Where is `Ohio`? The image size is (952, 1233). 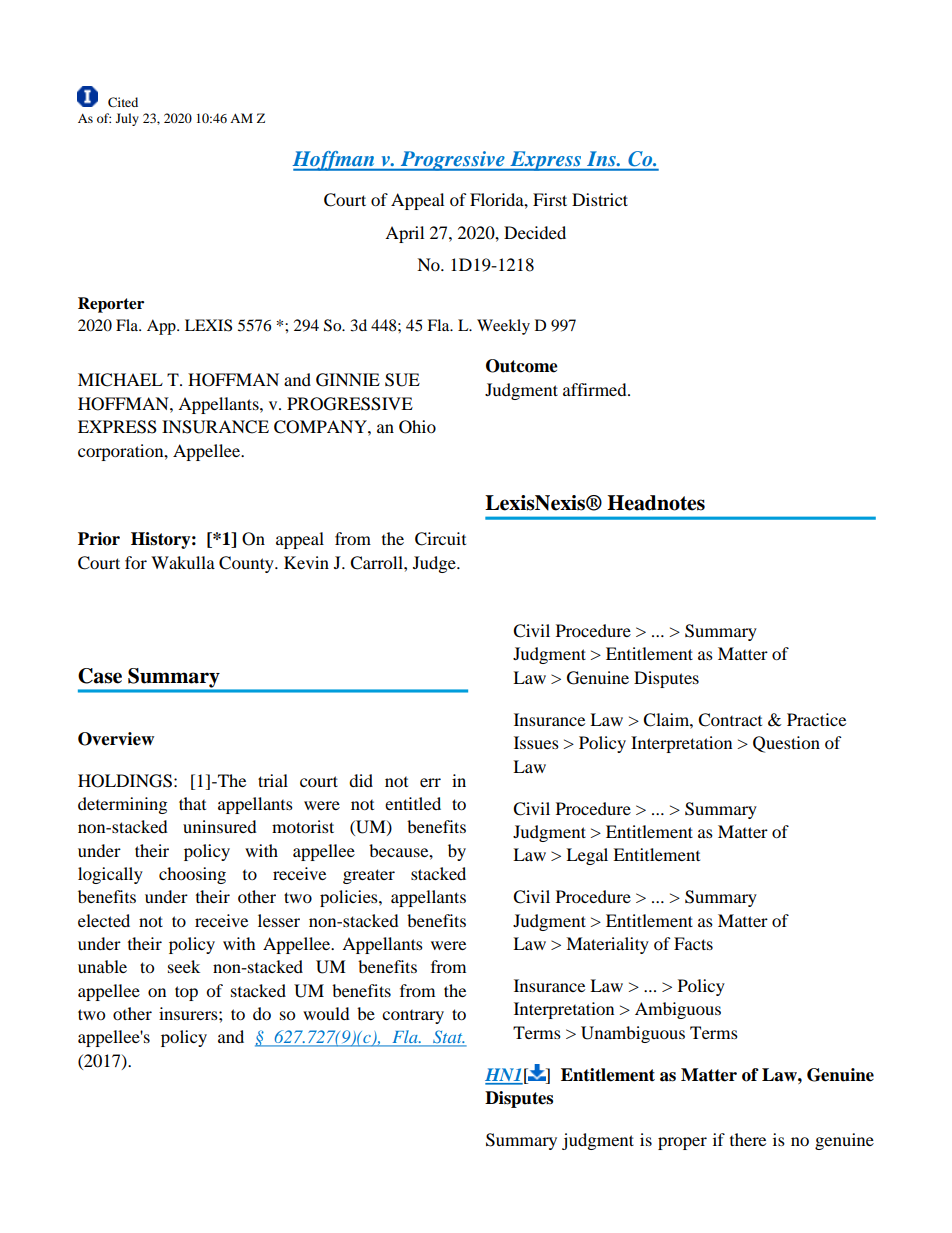 Ohio is located at coordinates (417, 427).
